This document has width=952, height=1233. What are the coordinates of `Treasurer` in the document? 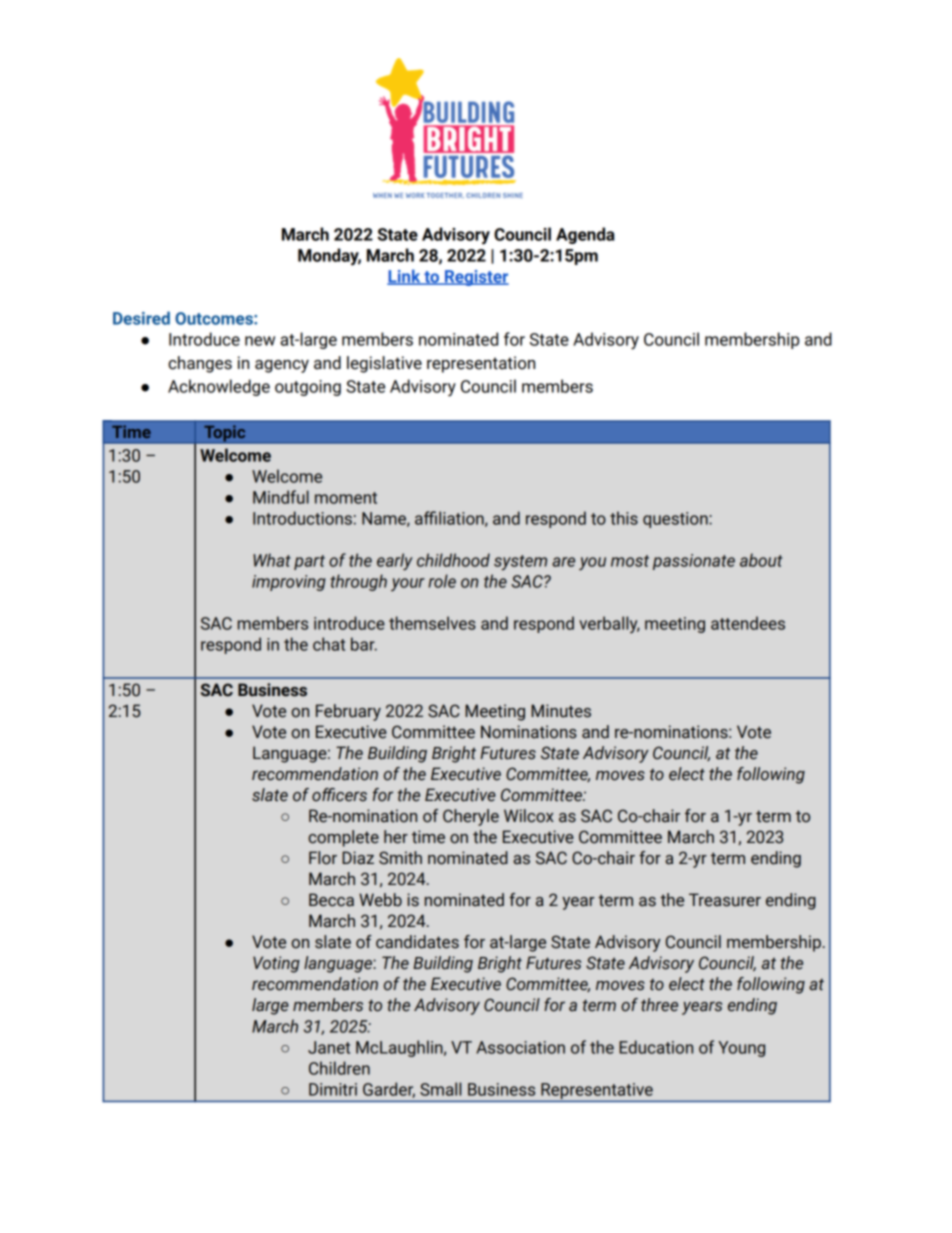 It's located at (725, 900).
